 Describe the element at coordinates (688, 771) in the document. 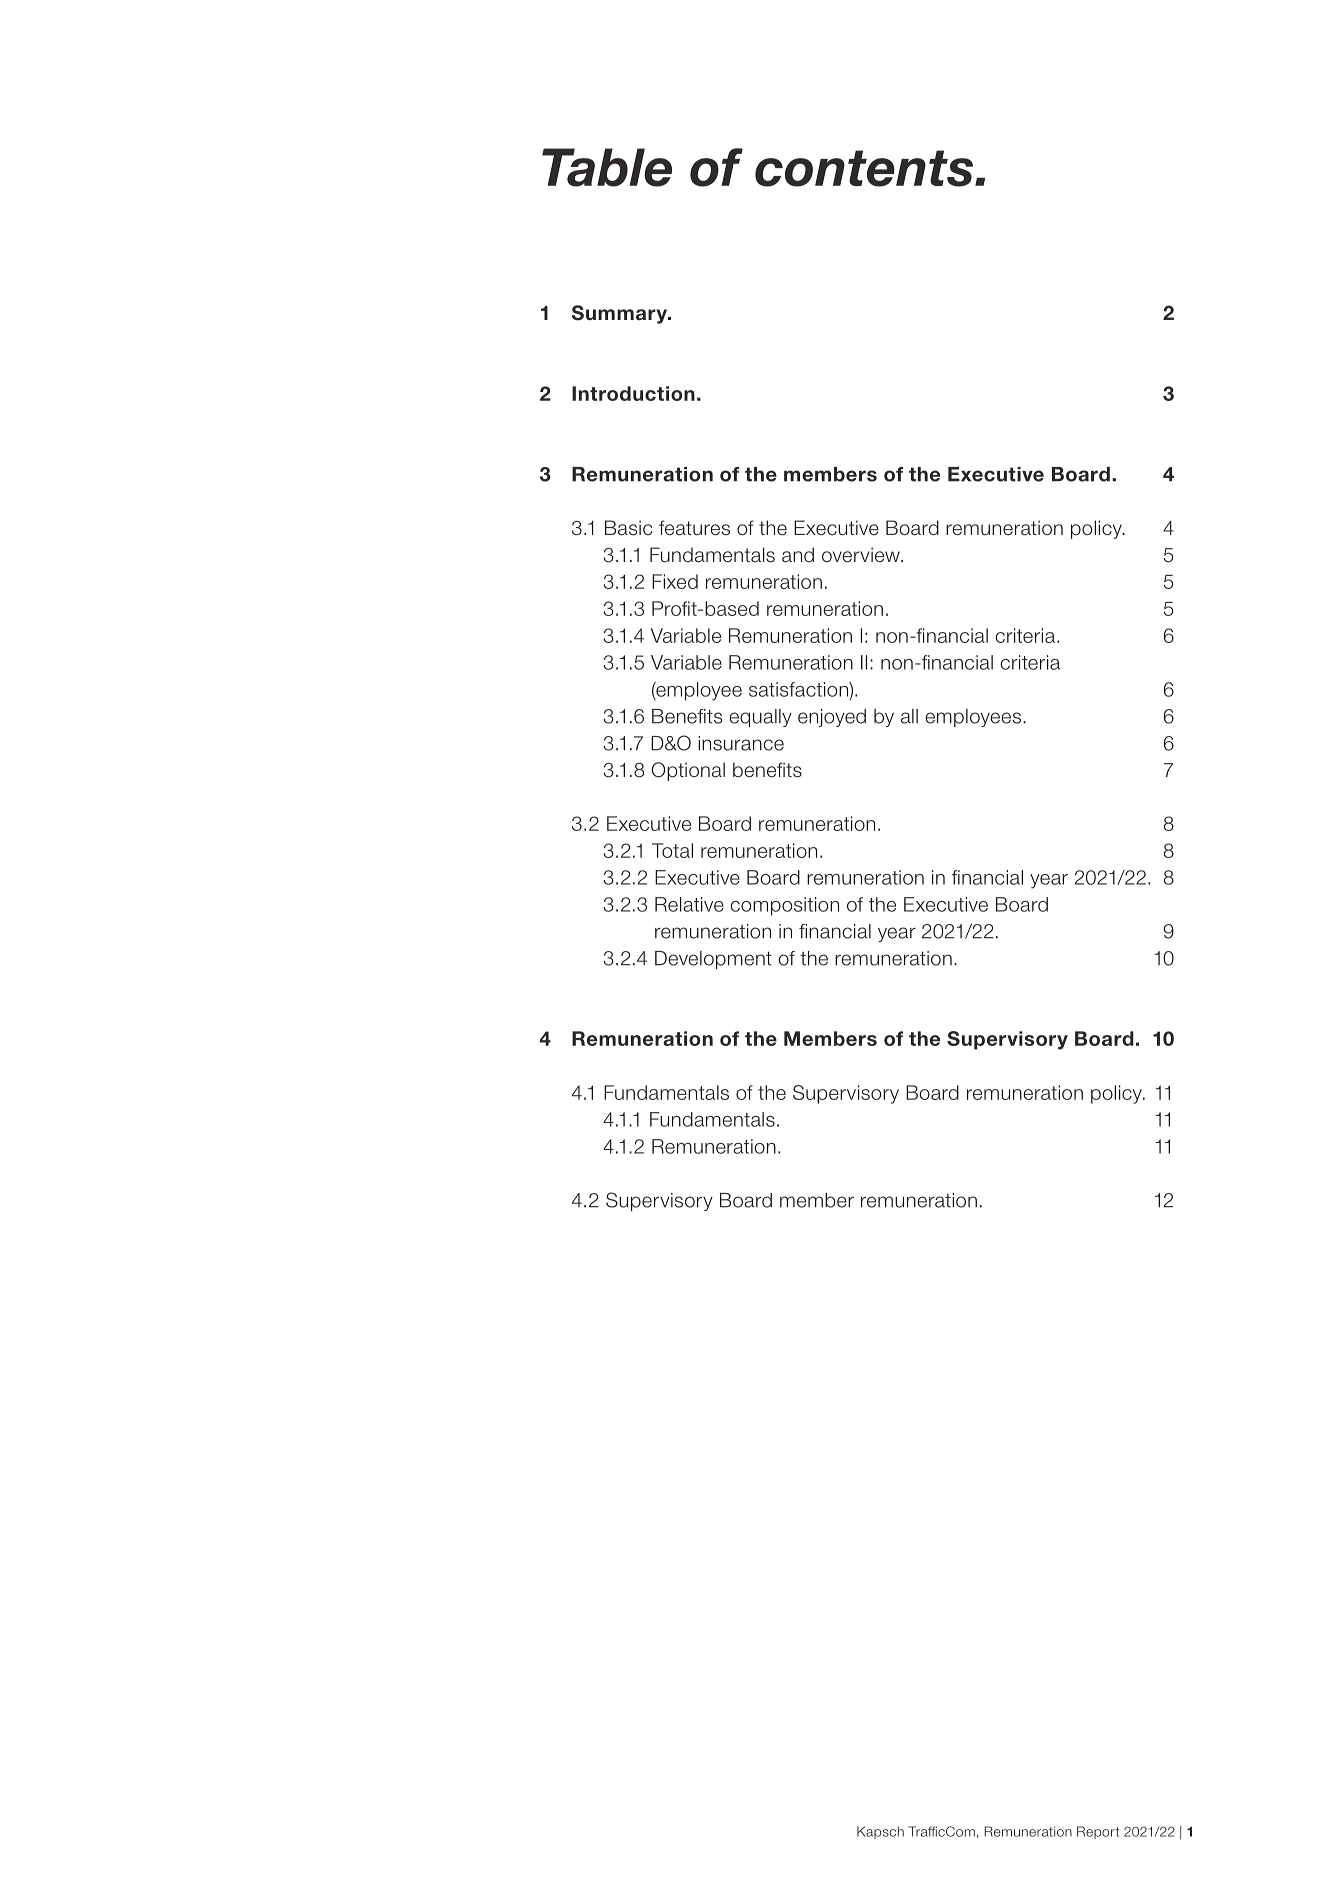

I see `Optional` at that location.
